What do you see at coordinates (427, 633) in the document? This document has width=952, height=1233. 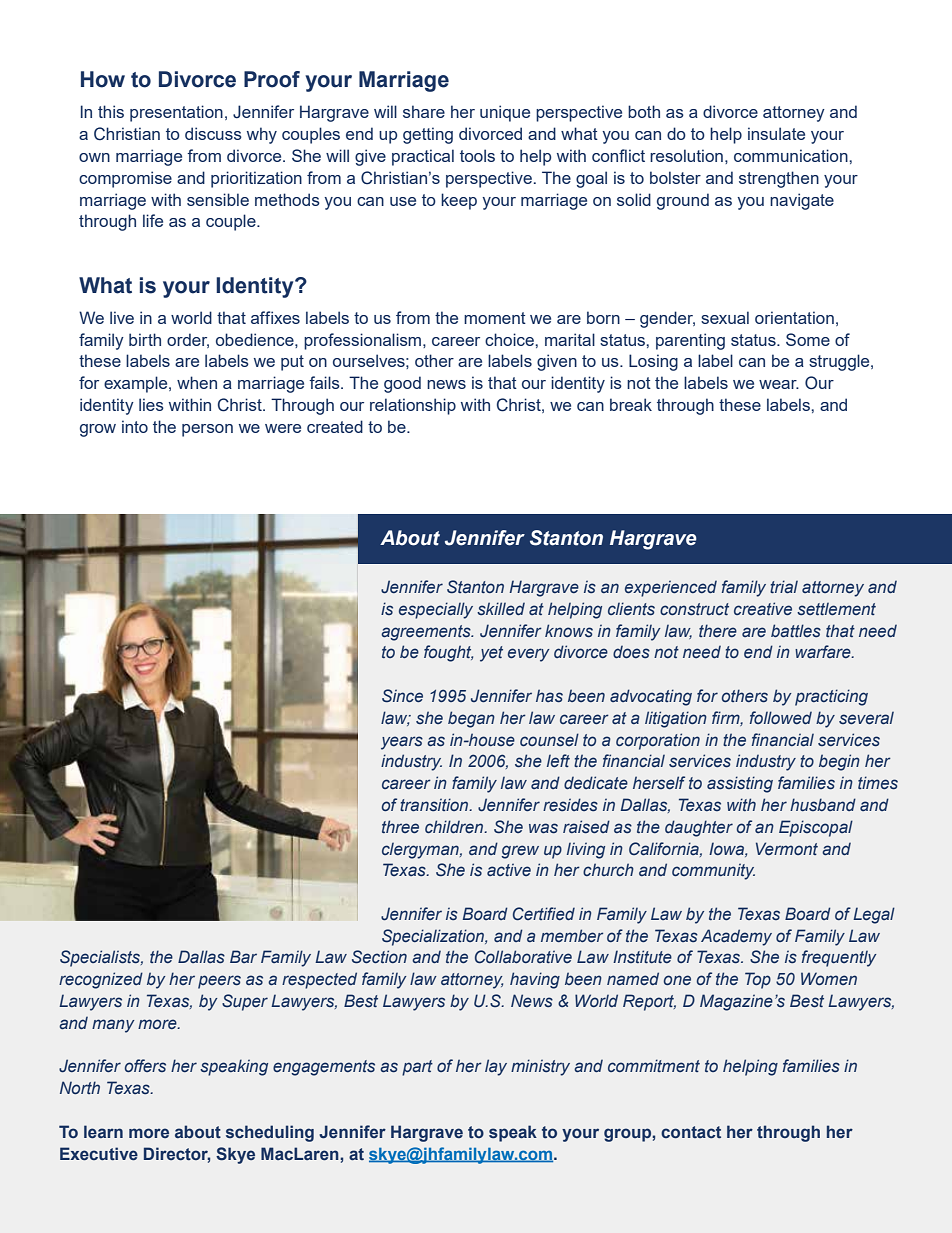 I see `agreements` at bounding box center [427, 633].
